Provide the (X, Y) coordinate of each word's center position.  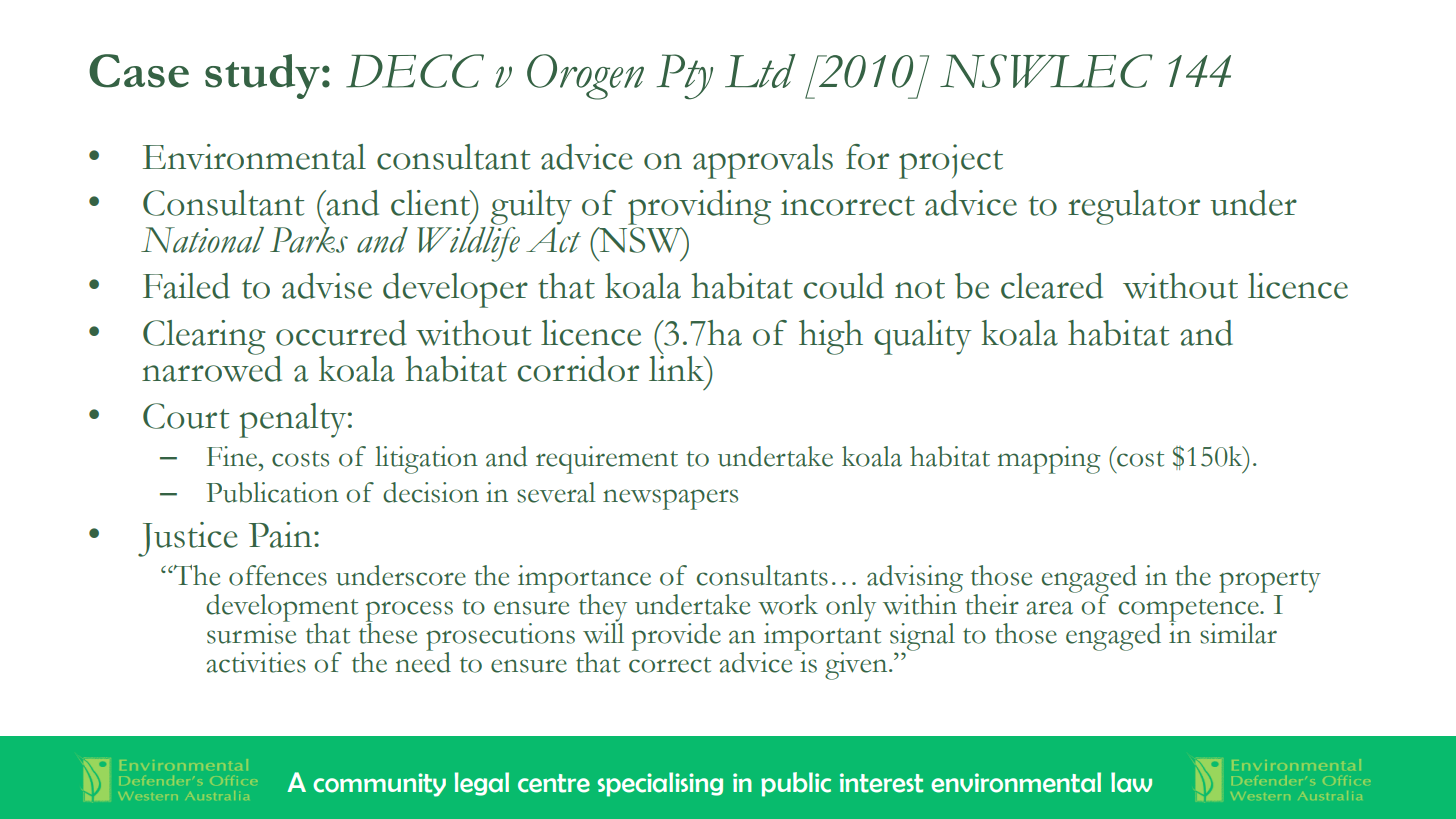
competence (1190, 611)
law (1131, 782)
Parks (309, 240)
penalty (294, 420)
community (379, 785)
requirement (607, 460)
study (262, 76)
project (951, 161)
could (843, 286)
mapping (1049, 460)
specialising (660, 784)
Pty (685, 77)
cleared (1052, 286)
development (282, 609)
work (788, 604)
